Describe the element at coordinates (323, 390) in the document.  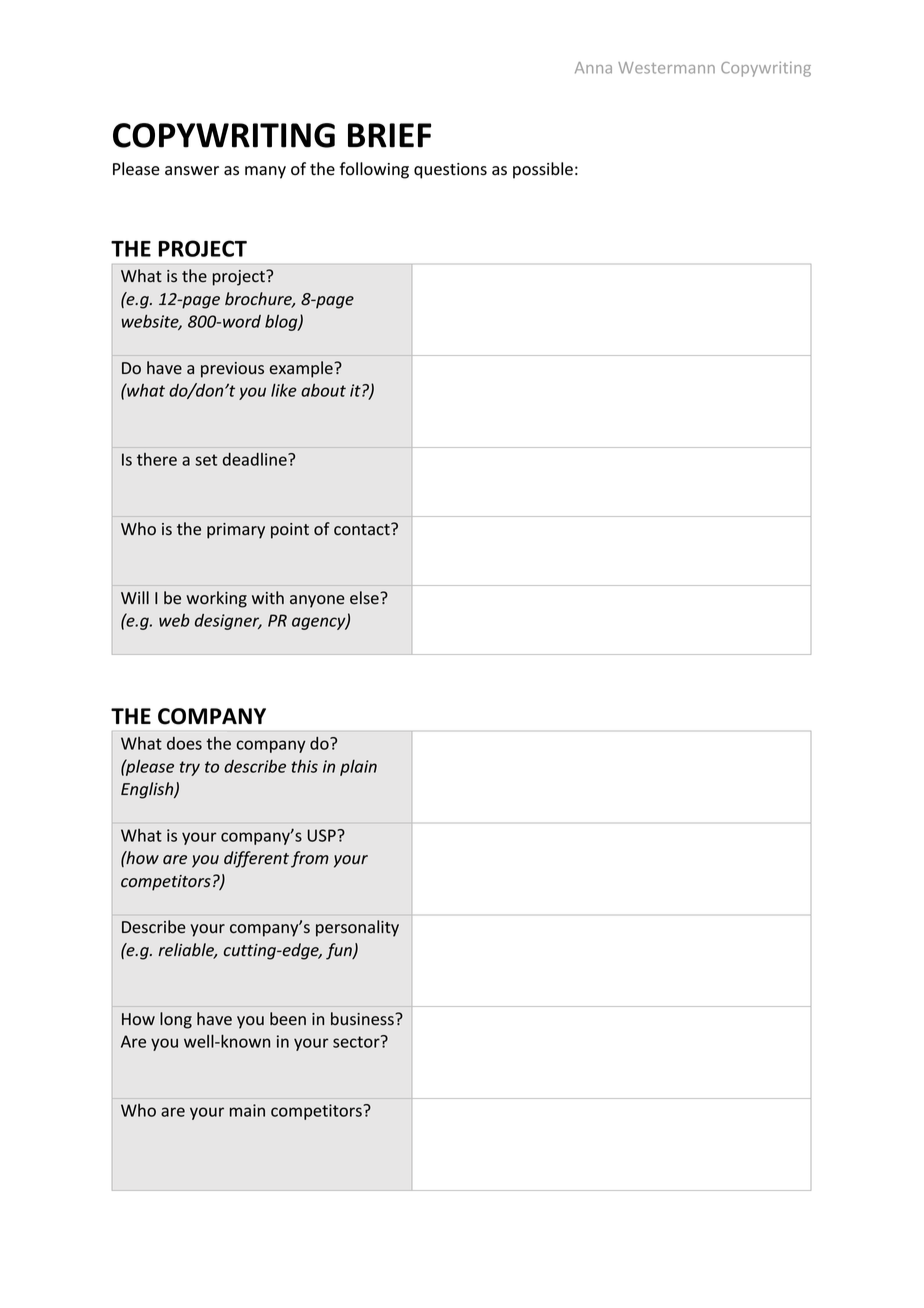
I see `about` at that location.
